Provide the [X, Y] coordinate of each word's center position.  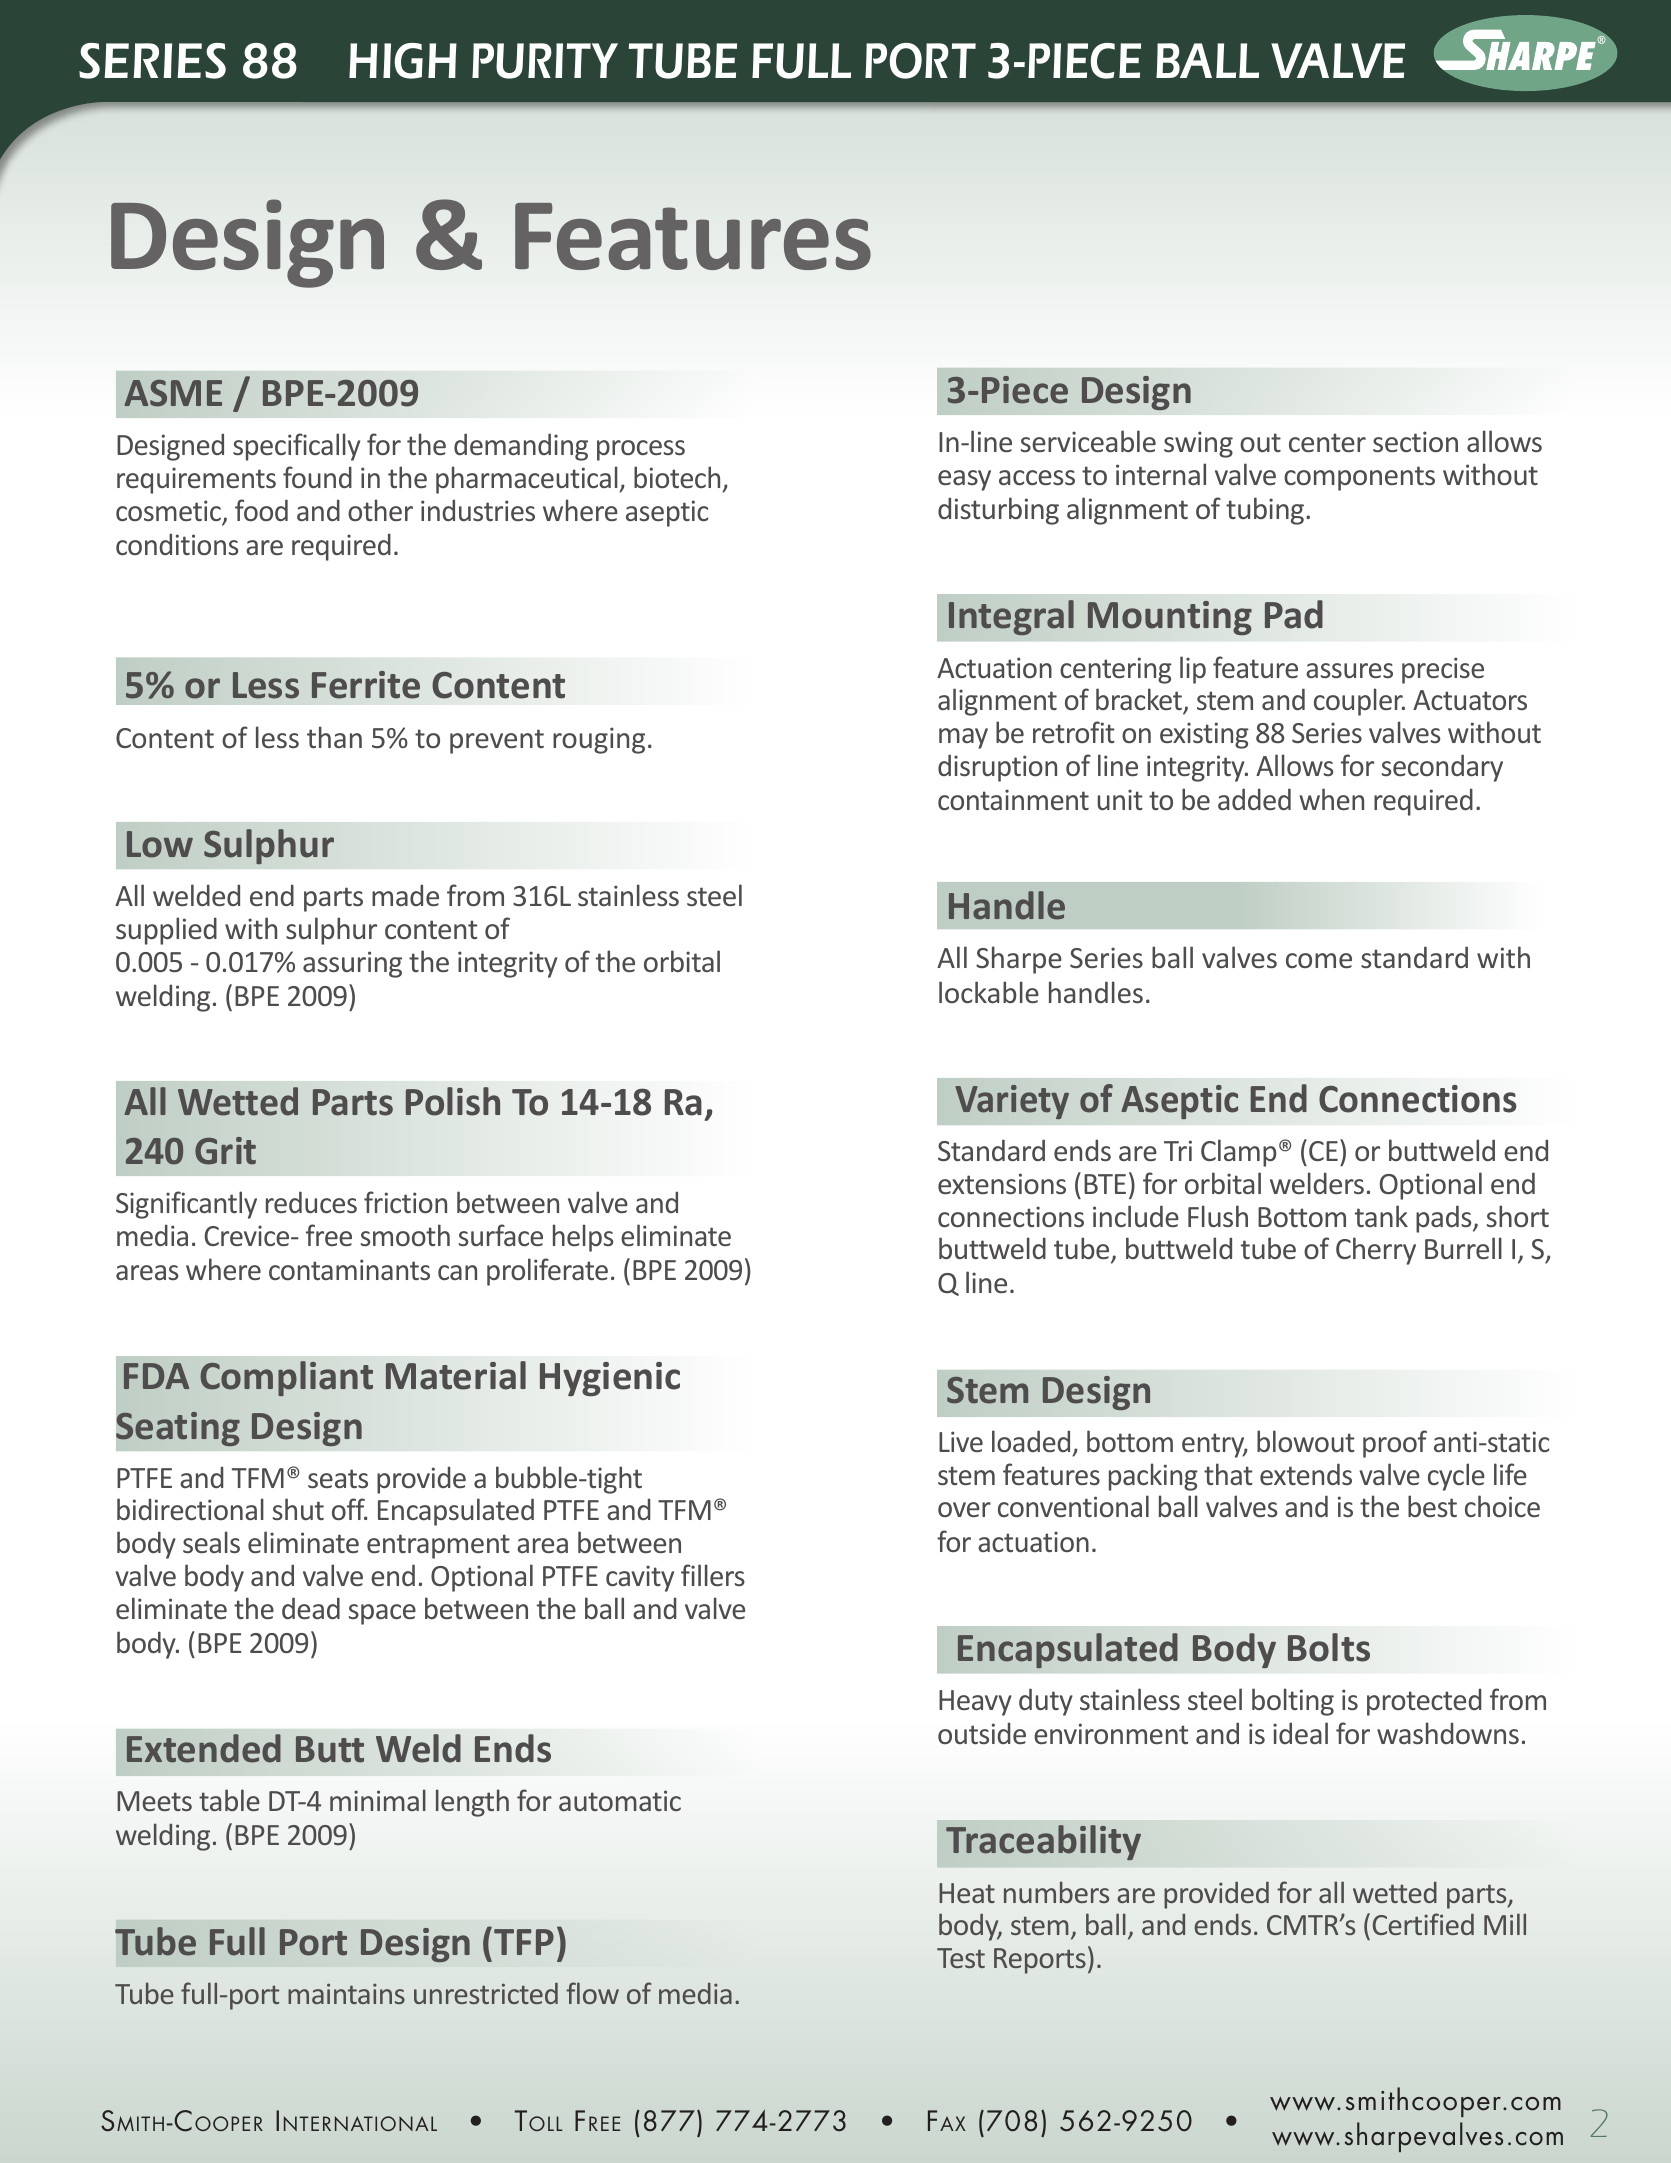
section [1415, 441]
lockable [989, 992]
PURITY [545, 61]
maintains [346, 1994]
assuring [352, 964]
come [1319, 960]
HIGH [403, 61]
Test [961, 1958]
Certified [1423, 1924]
